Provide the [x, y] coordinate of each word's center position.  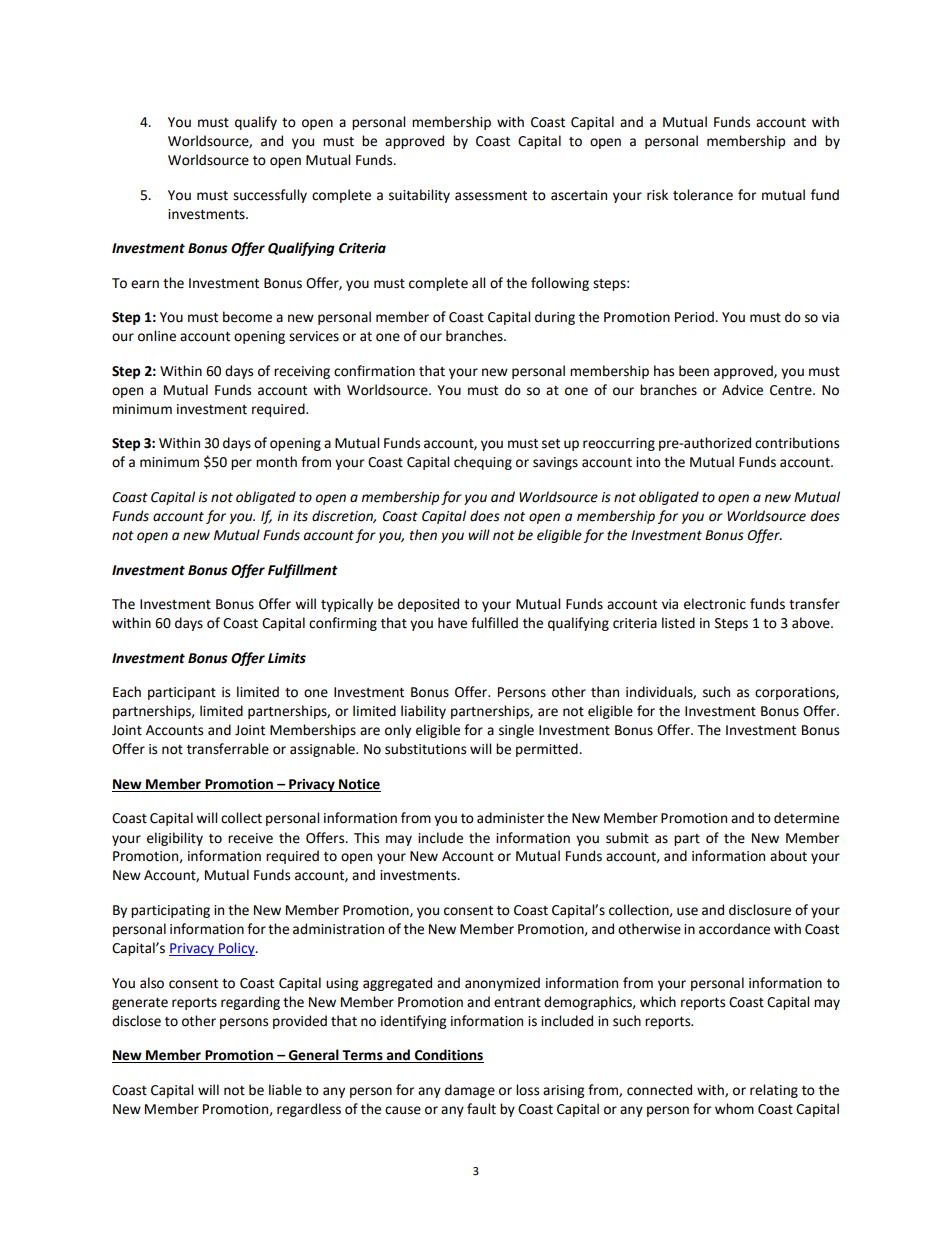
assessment [491, 196]
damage [470, 1091]
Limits [287, 658]
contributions [797, 443]
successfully [270, 196]
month [276, 462]
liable [285, 1090]
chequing [483, 463]
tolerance [703, 195]
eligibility [175, 839]
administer [510, 818]
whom [734, 1109]
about [788, 856]
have [452, 623]
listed [678, 623]
